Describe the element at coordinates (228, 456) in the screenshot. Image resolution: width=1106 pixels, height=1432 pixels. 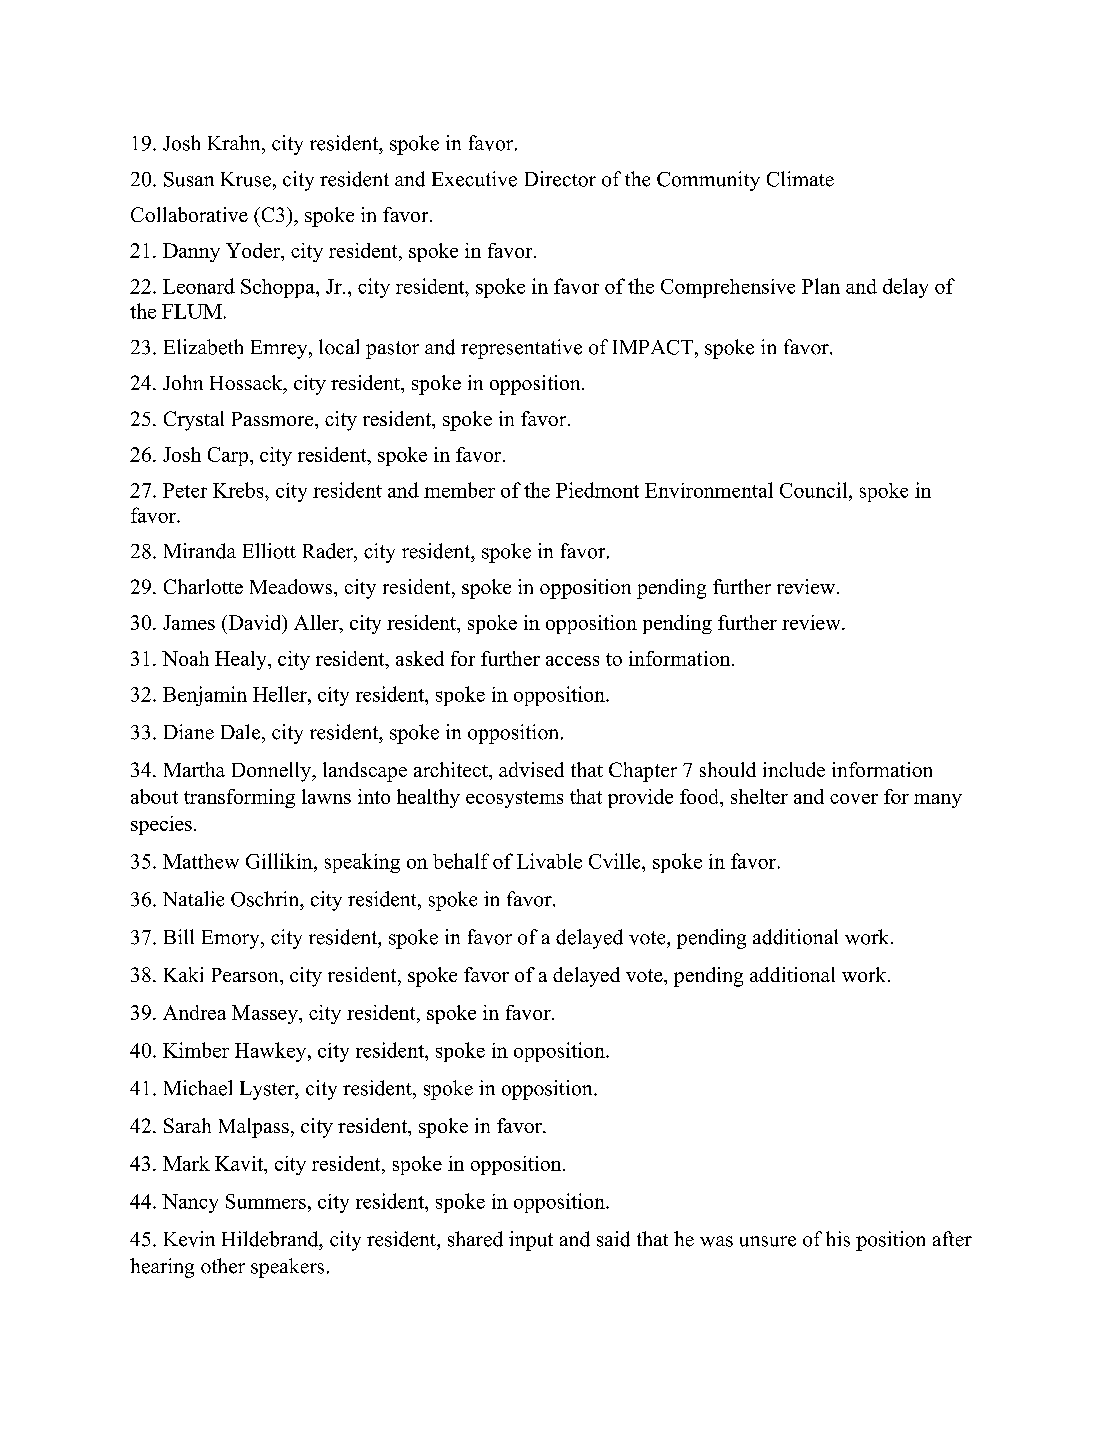
I see `Carp` at that location.
